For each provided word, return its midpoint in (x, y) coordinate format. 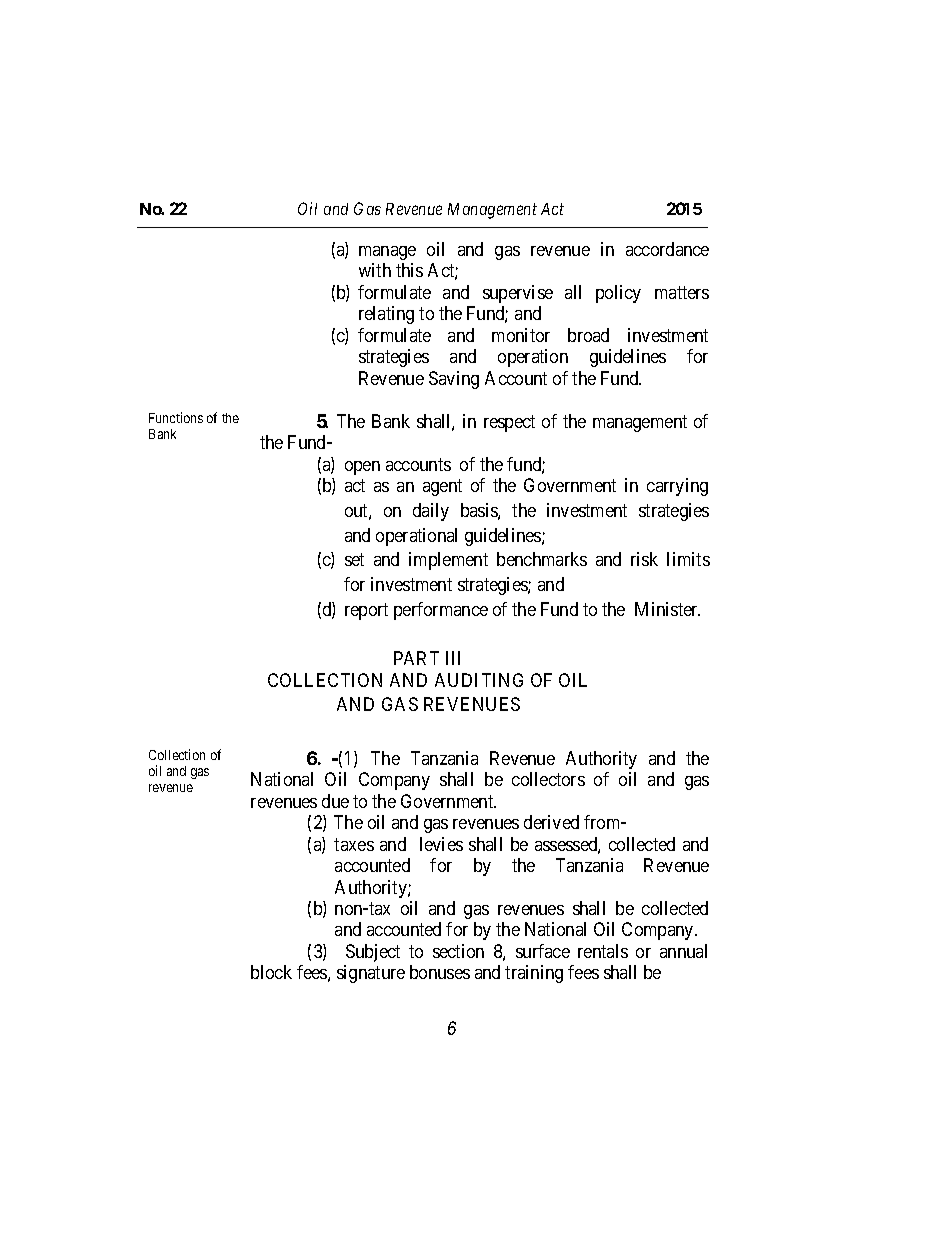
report (366, 611)
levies (441, 844)
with (375, 270)
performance (441, 611)
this (409, 270)
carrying (677, 487)
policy (618, 294)
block (271, 972)
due (335, 801)
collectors (548, 779)
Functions (176, 417)
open (362, 468)
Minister (667, 609)
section (458, 951)
